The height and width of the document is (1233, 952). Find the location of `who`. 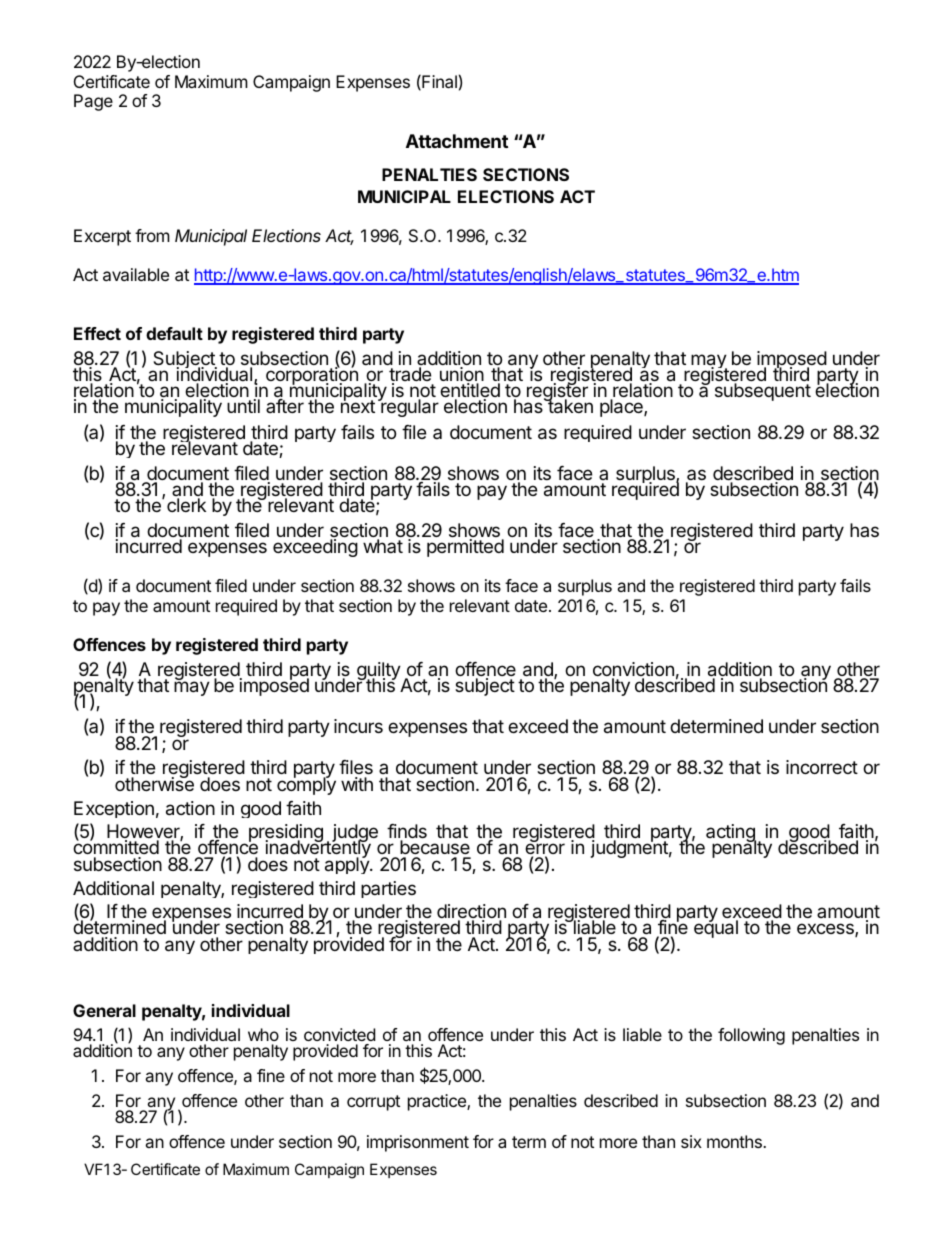

who is located at coordinates (263, 1034).
